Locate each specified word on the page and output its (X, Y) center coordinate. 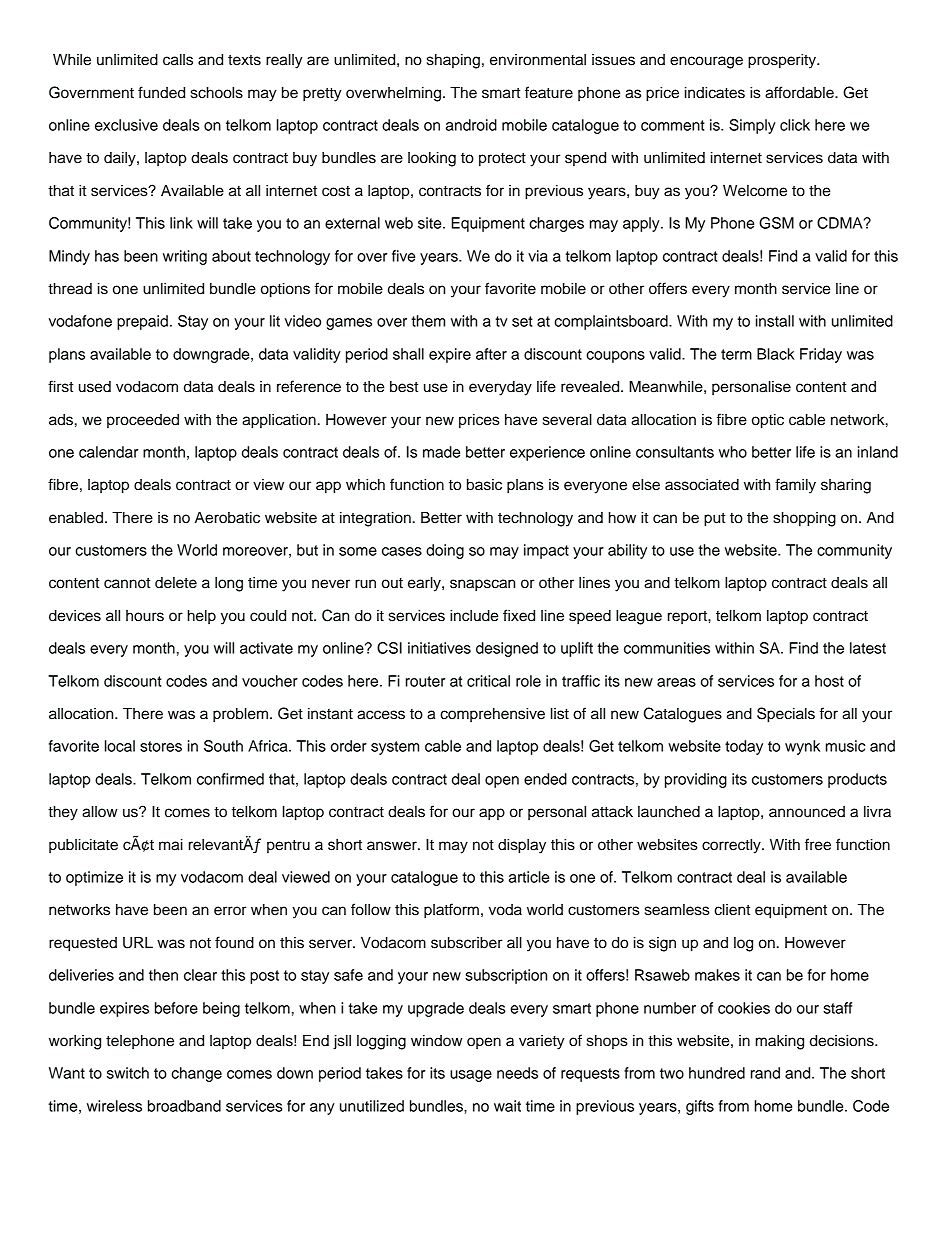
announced (807, 812)
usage (471, 1076)
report (688, 617)
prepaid (142, 322)
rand (765, 1073)
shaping (453, 61)
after (491, 354)
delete (176, 583)
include (474, 616)
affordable (800, 92)
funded (161, 92)
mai (171, 845)
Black (776, 354)
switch (128, 1073)
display (522, 846)
